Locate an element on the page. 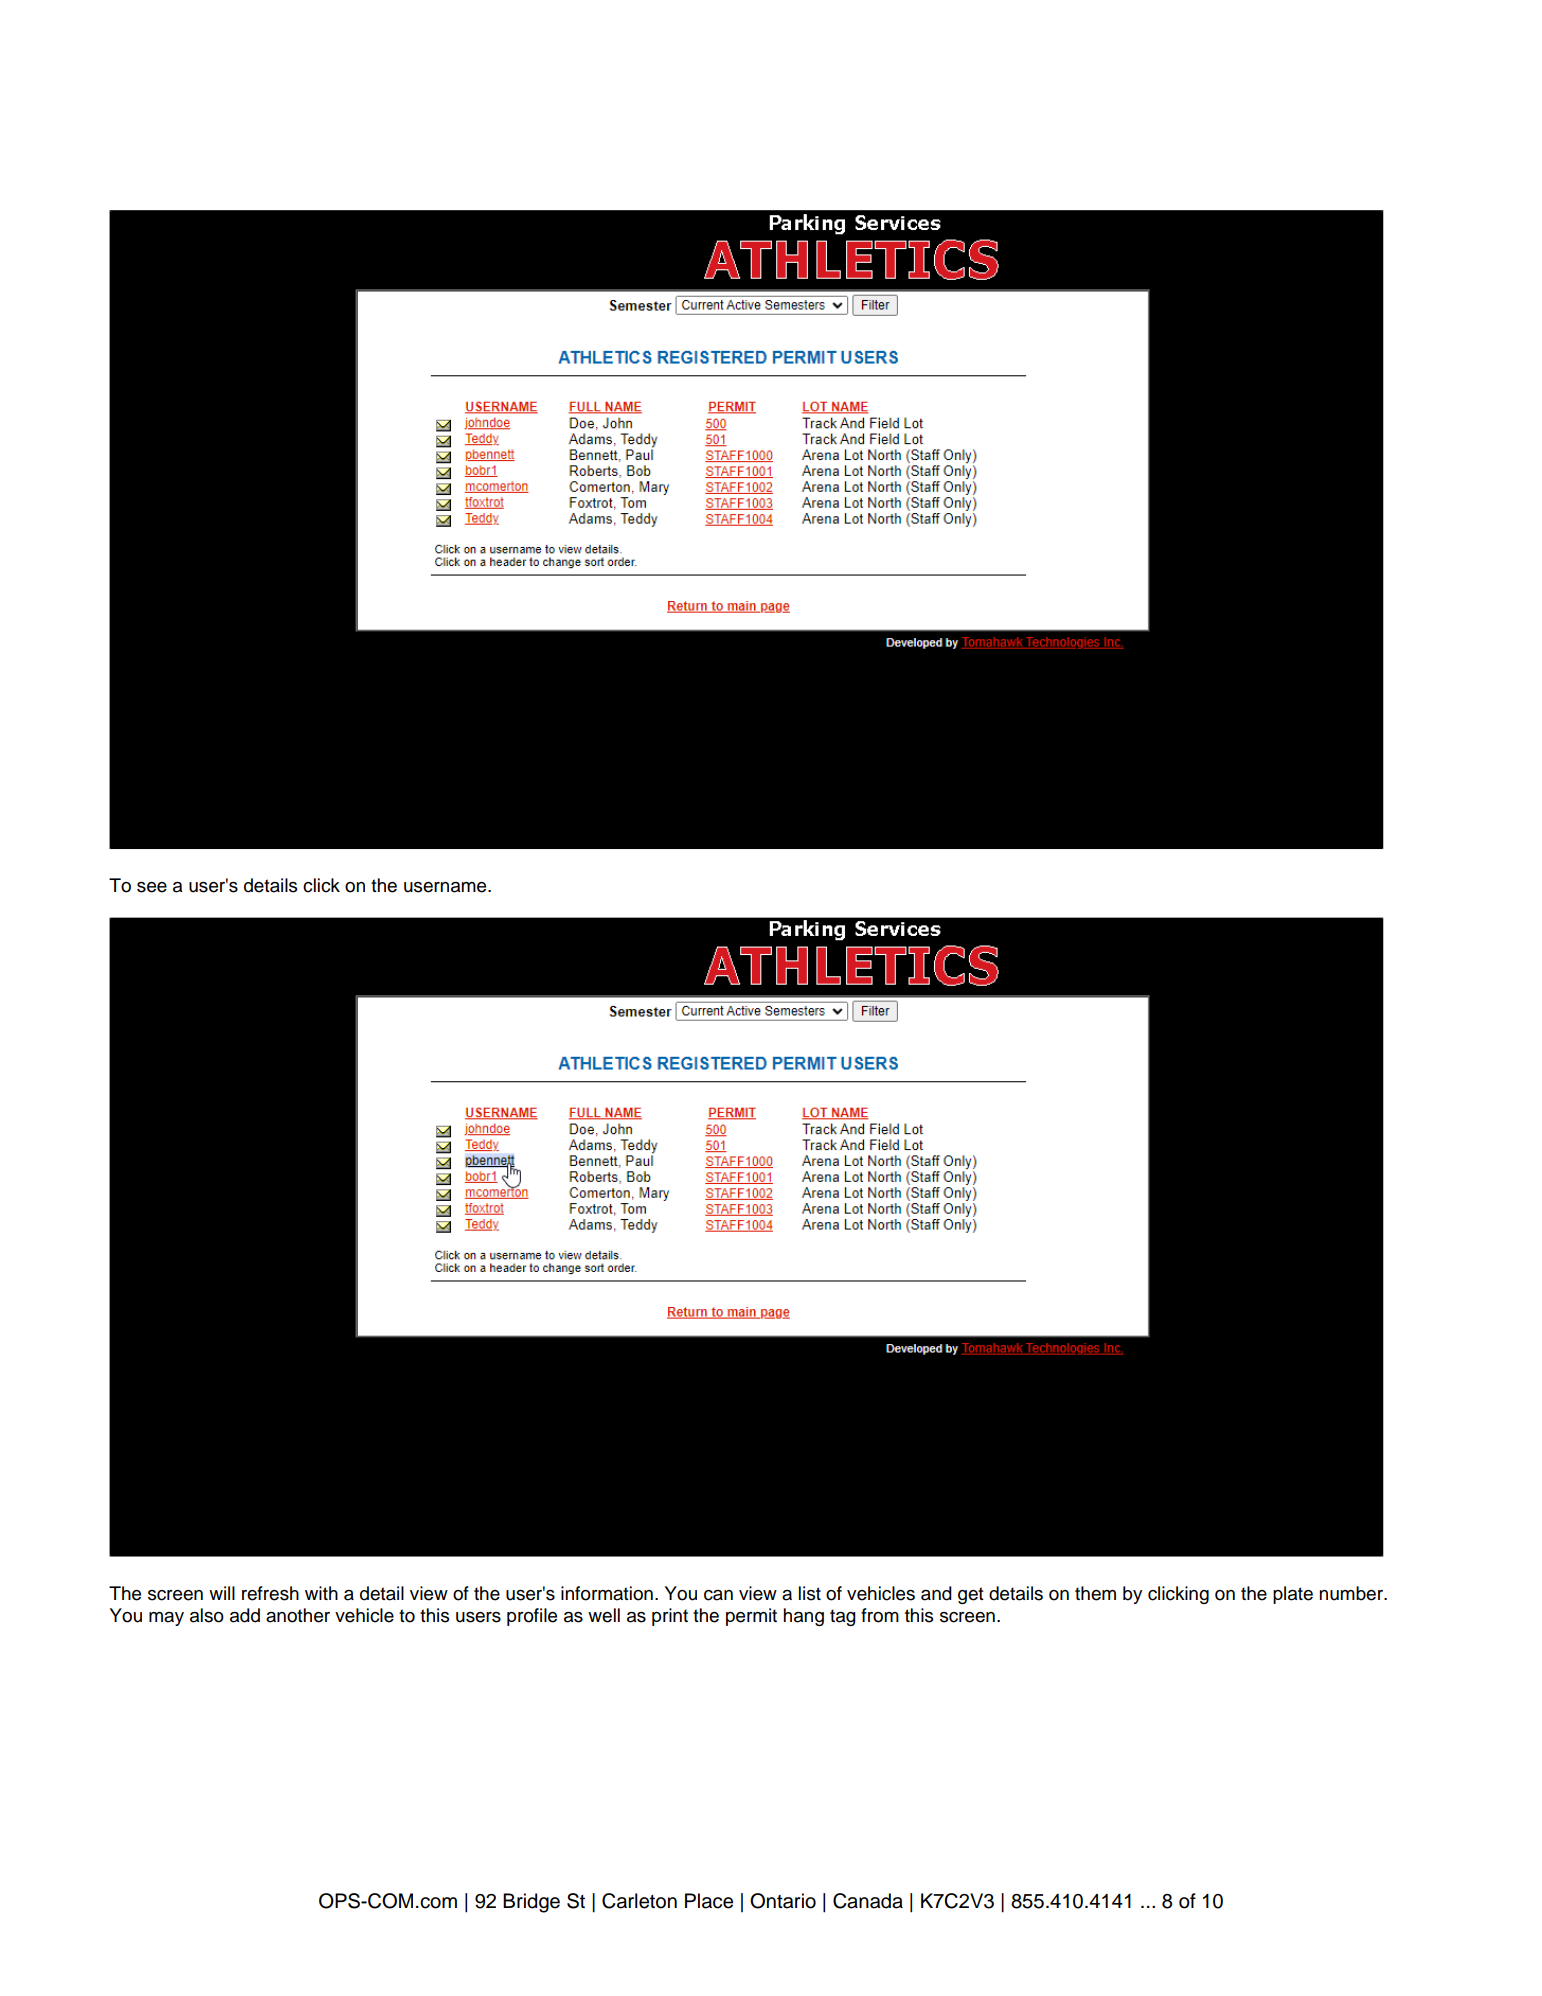  them is located at coordinates (1095, 1593).
